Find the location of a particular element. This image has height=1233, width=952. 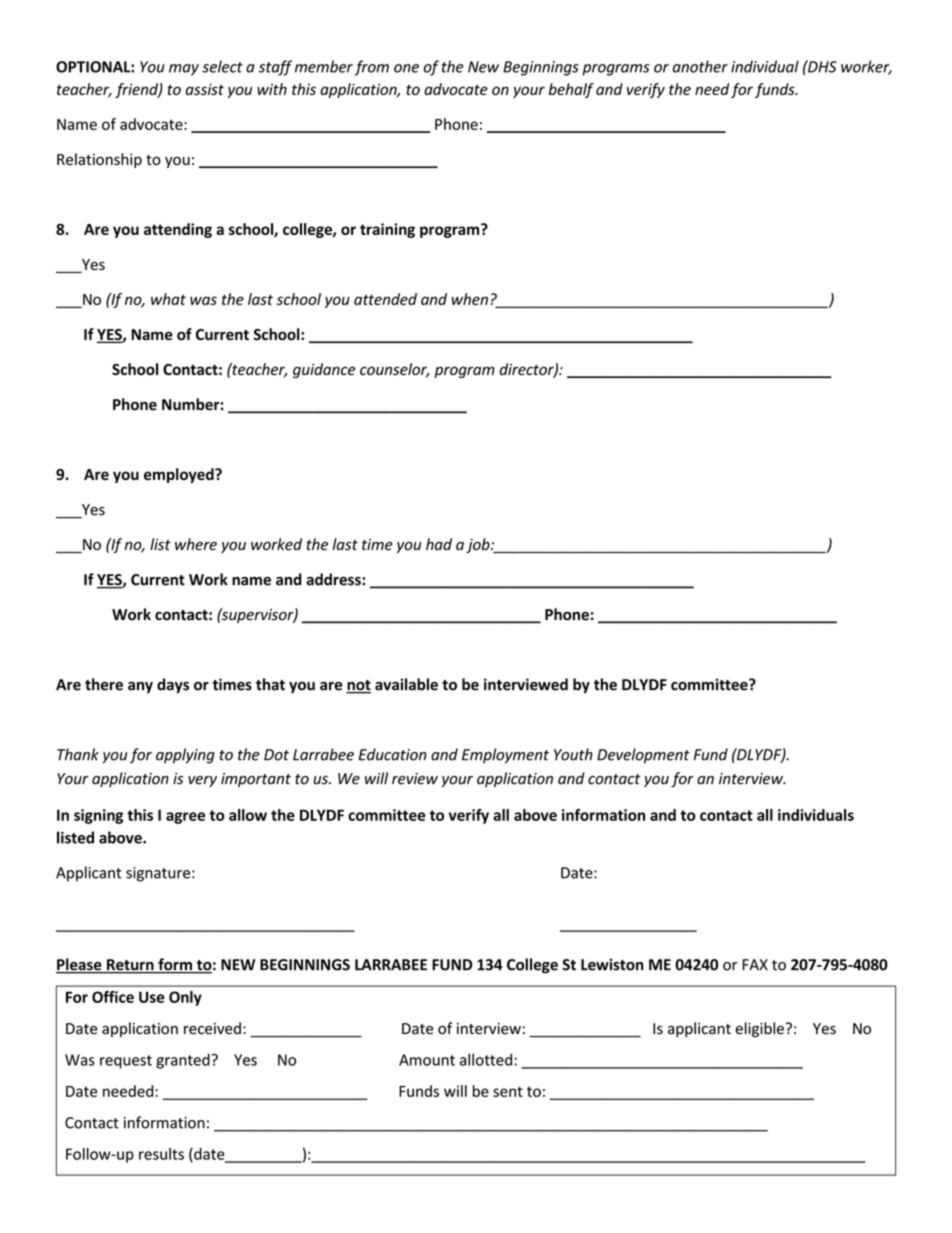

eligible is located at coordinates (760, 1029).
